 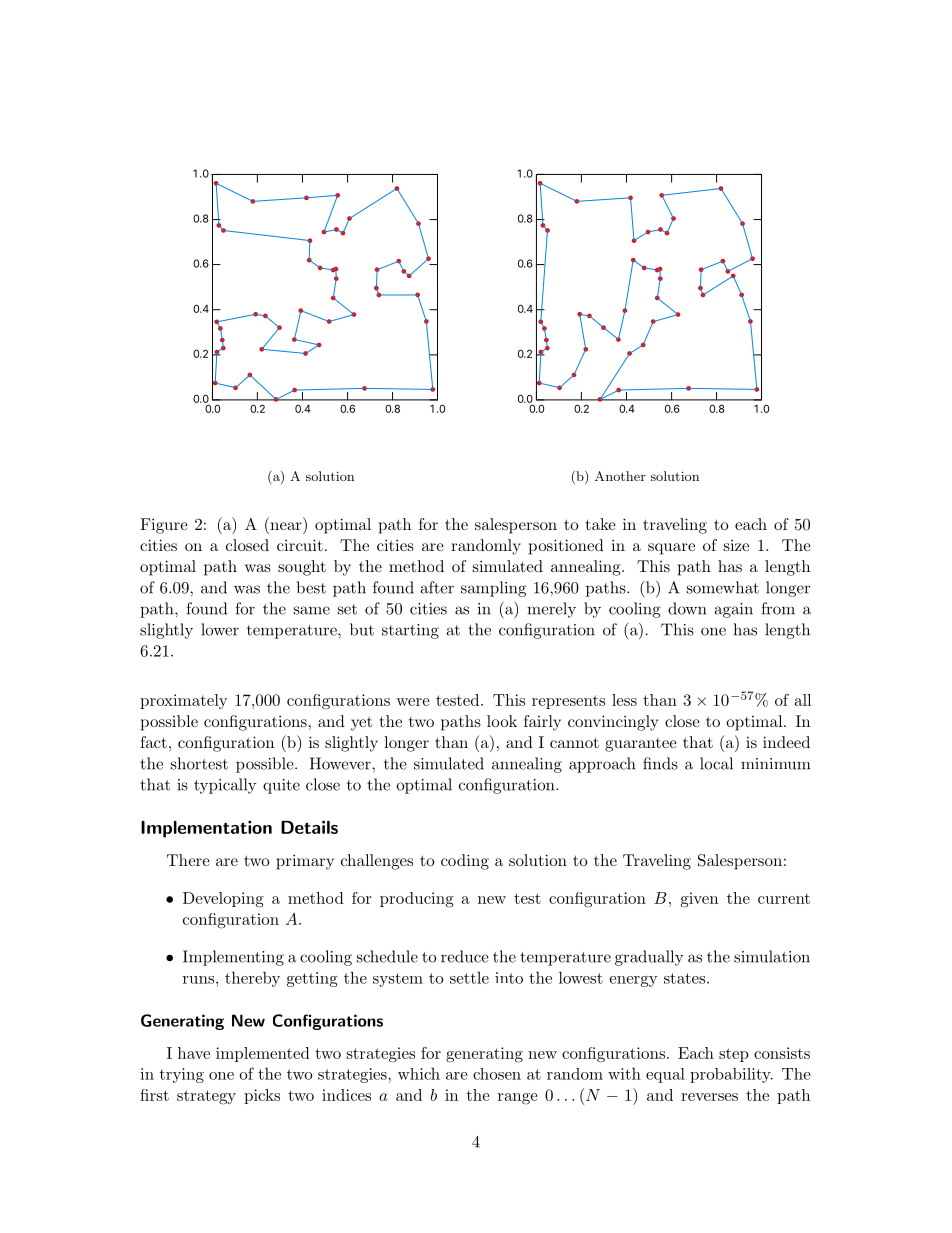 I want to click on near, so click(x=286, y=526).
